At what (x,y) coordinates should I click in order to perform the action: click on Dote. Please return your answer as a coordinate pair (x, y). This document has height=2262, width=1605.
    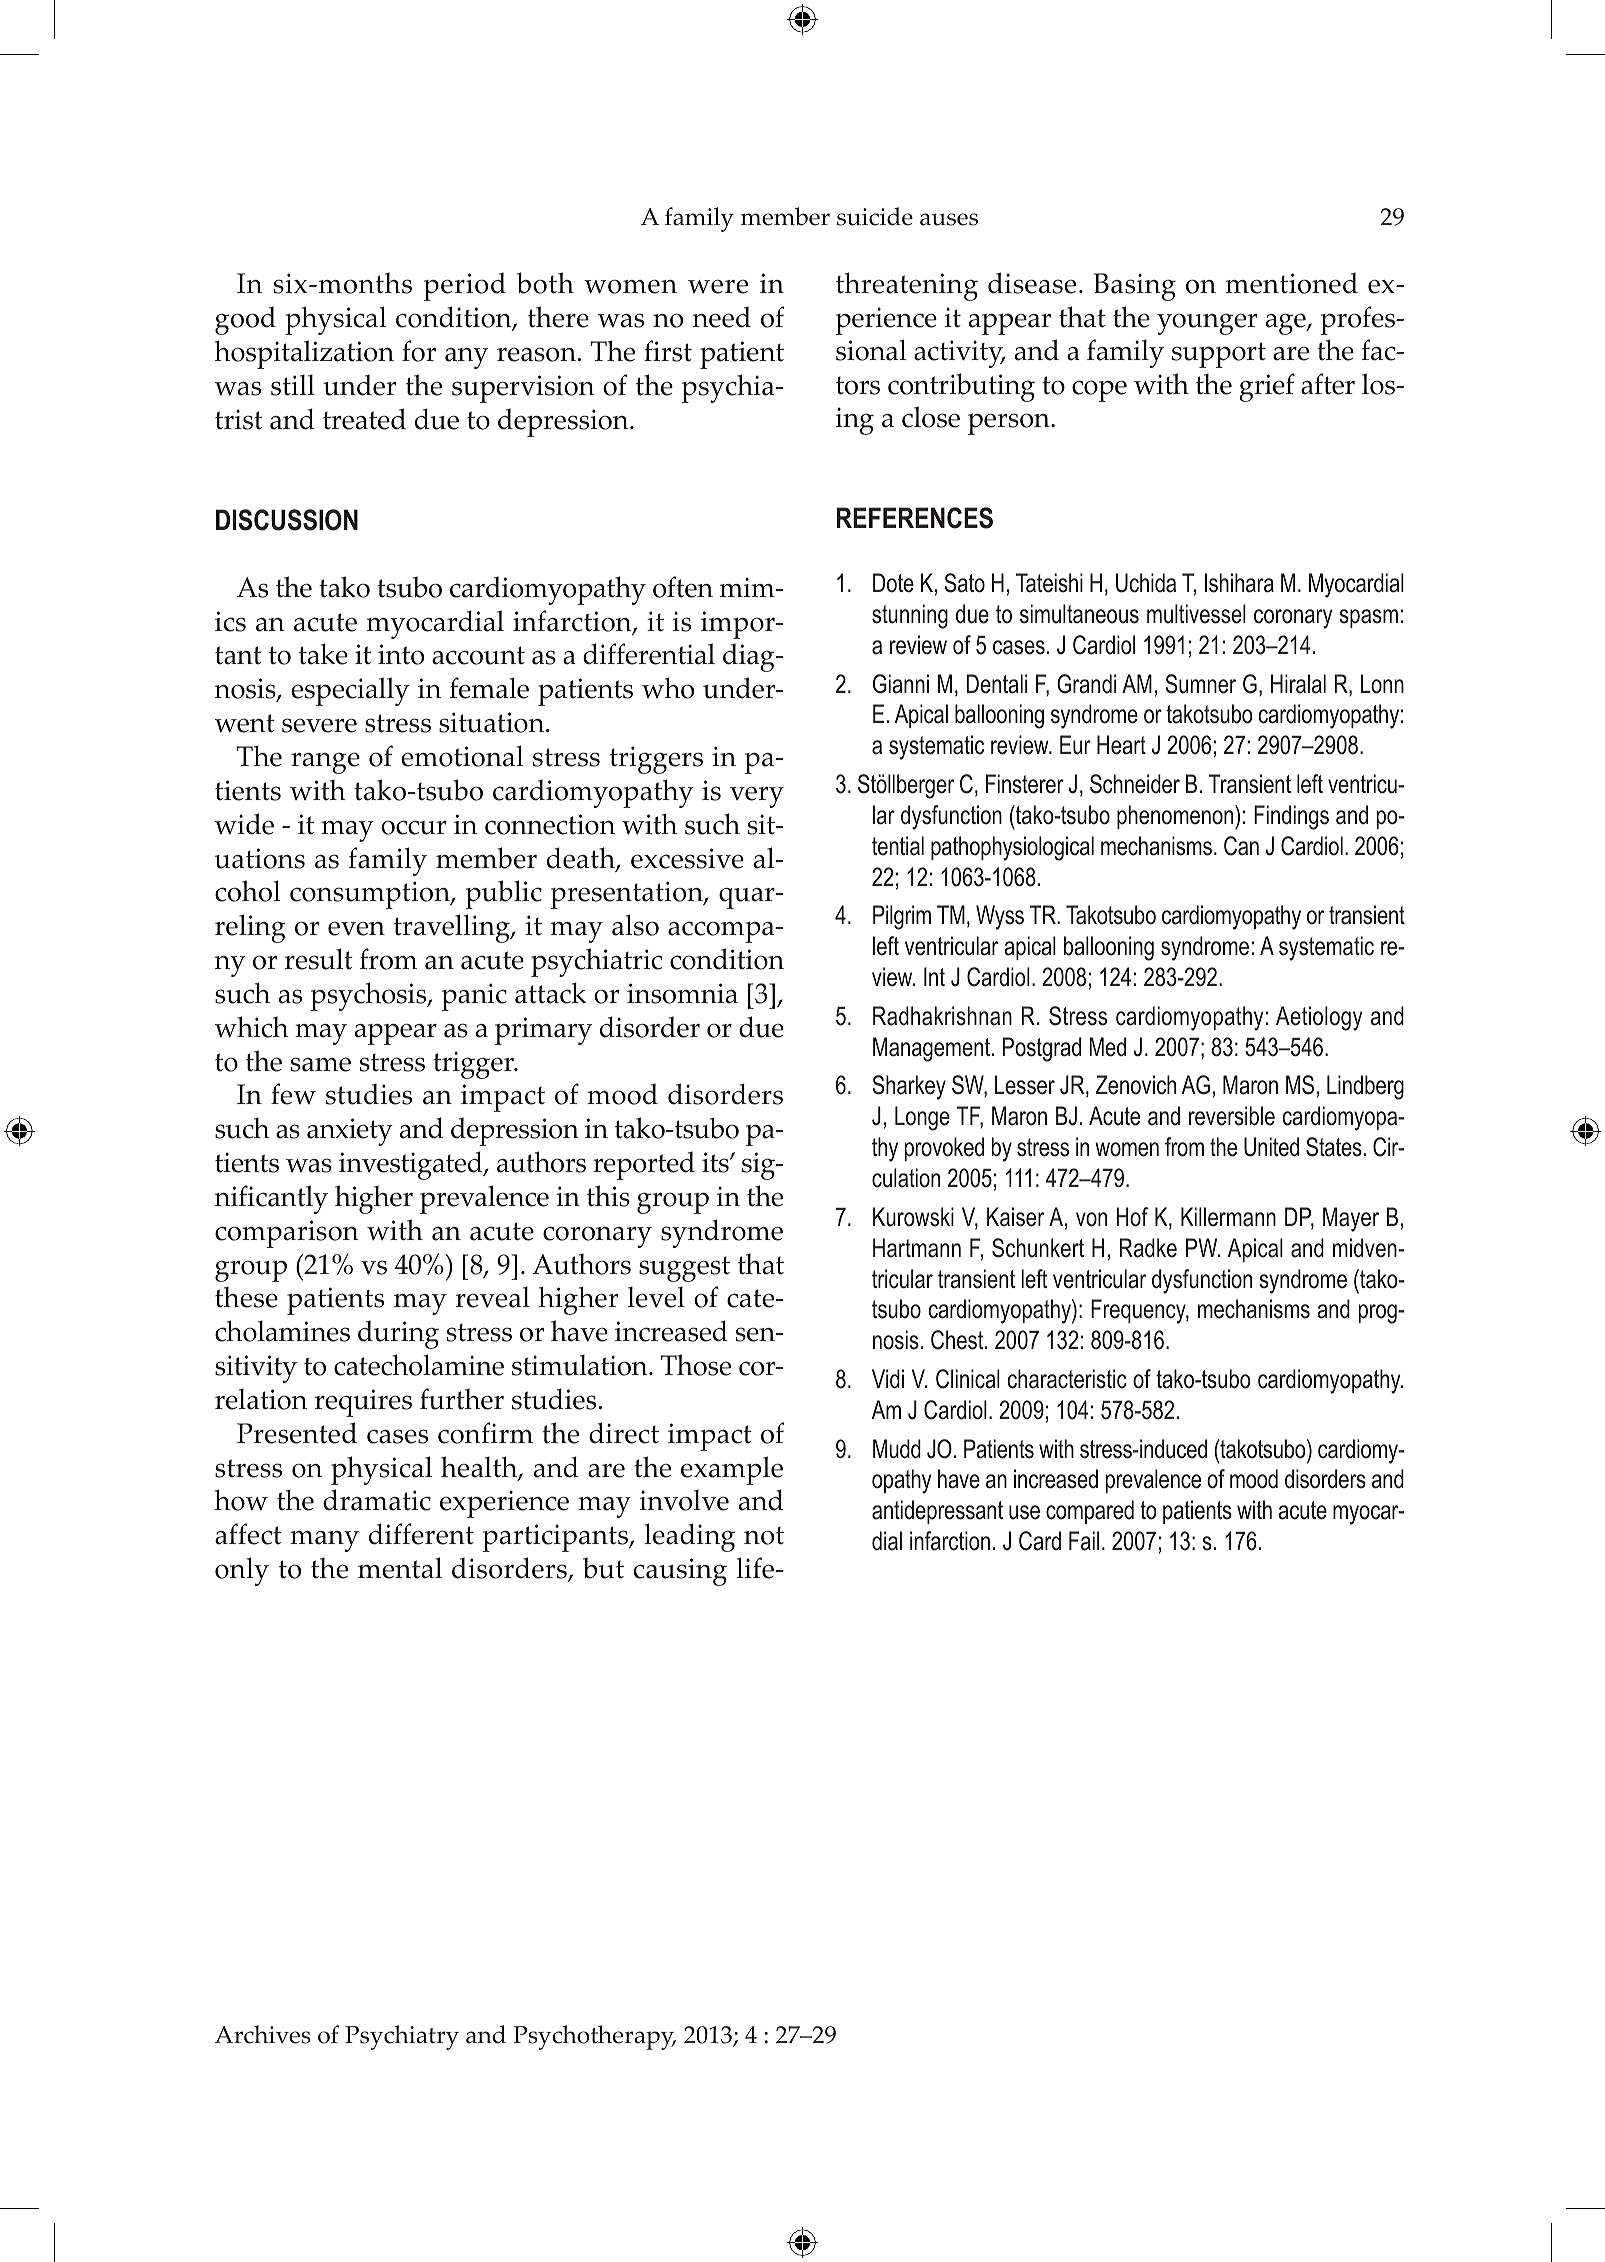
    Looking at the image, I should click on (893, 583).
